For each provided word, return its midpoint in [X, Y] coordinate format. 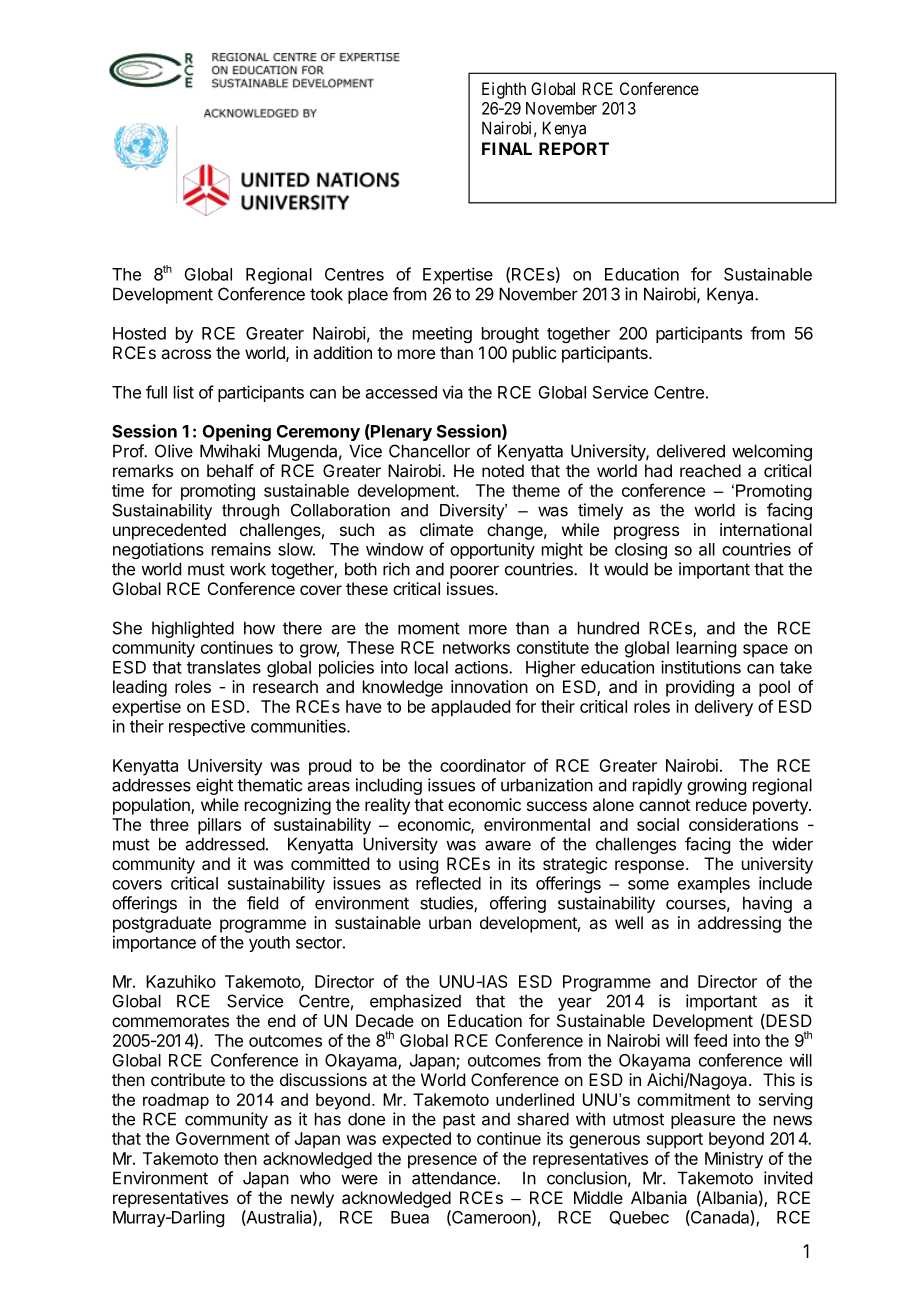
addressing [739, 924]
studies [447, 904]
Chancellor [429, 451]
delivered [691, 451]
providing [700, 688]
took [326, 294]
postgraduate [162, 924]
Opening [237, 432]
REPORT [574, 148]
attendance [455, 1178]
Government [223, 1138]
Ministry [734, 1160]
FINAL [507, 148]
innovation [489, 686]
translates [224, 667]
